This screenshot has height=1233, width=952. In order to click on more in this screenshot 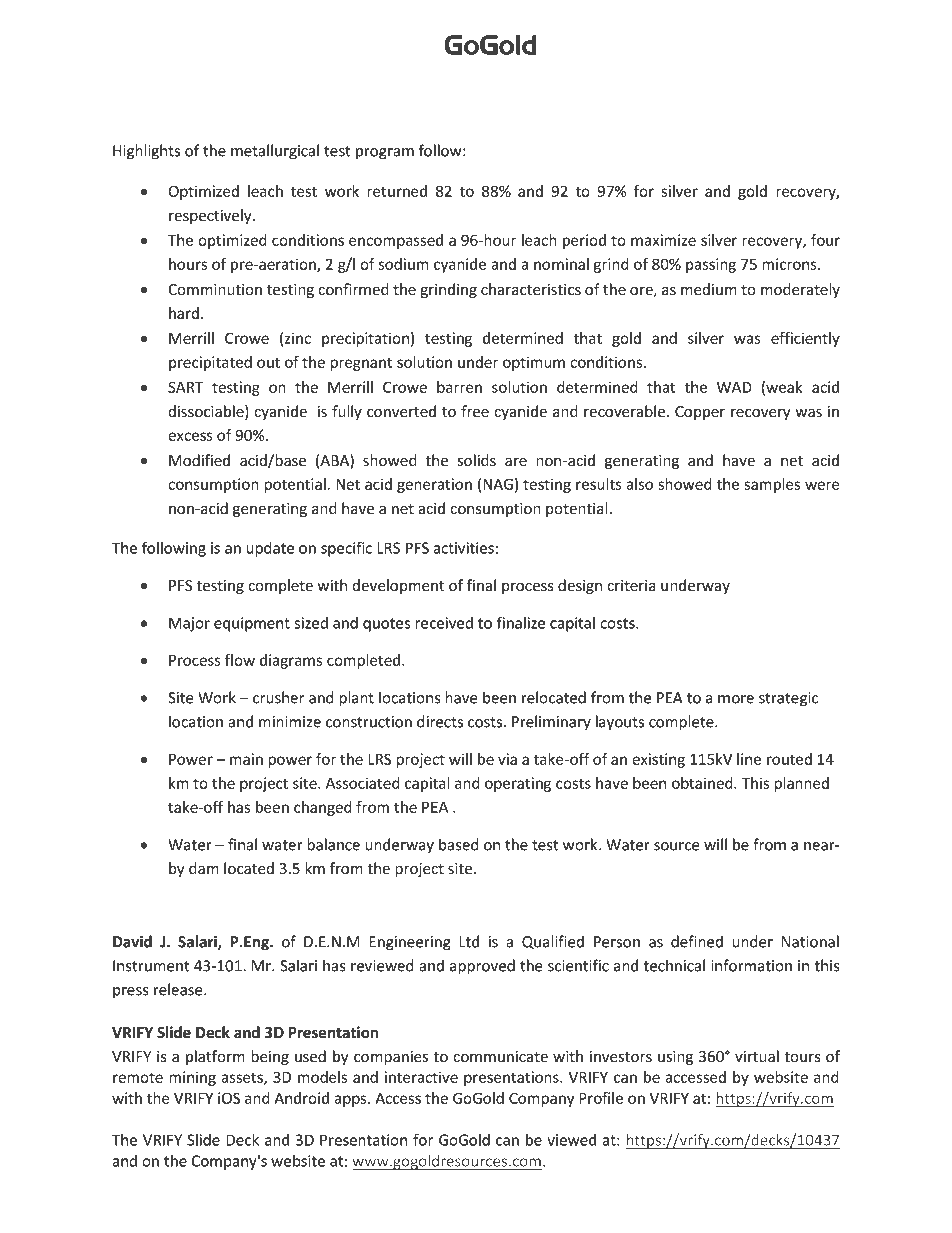, I will do `click(736, 699)`.
